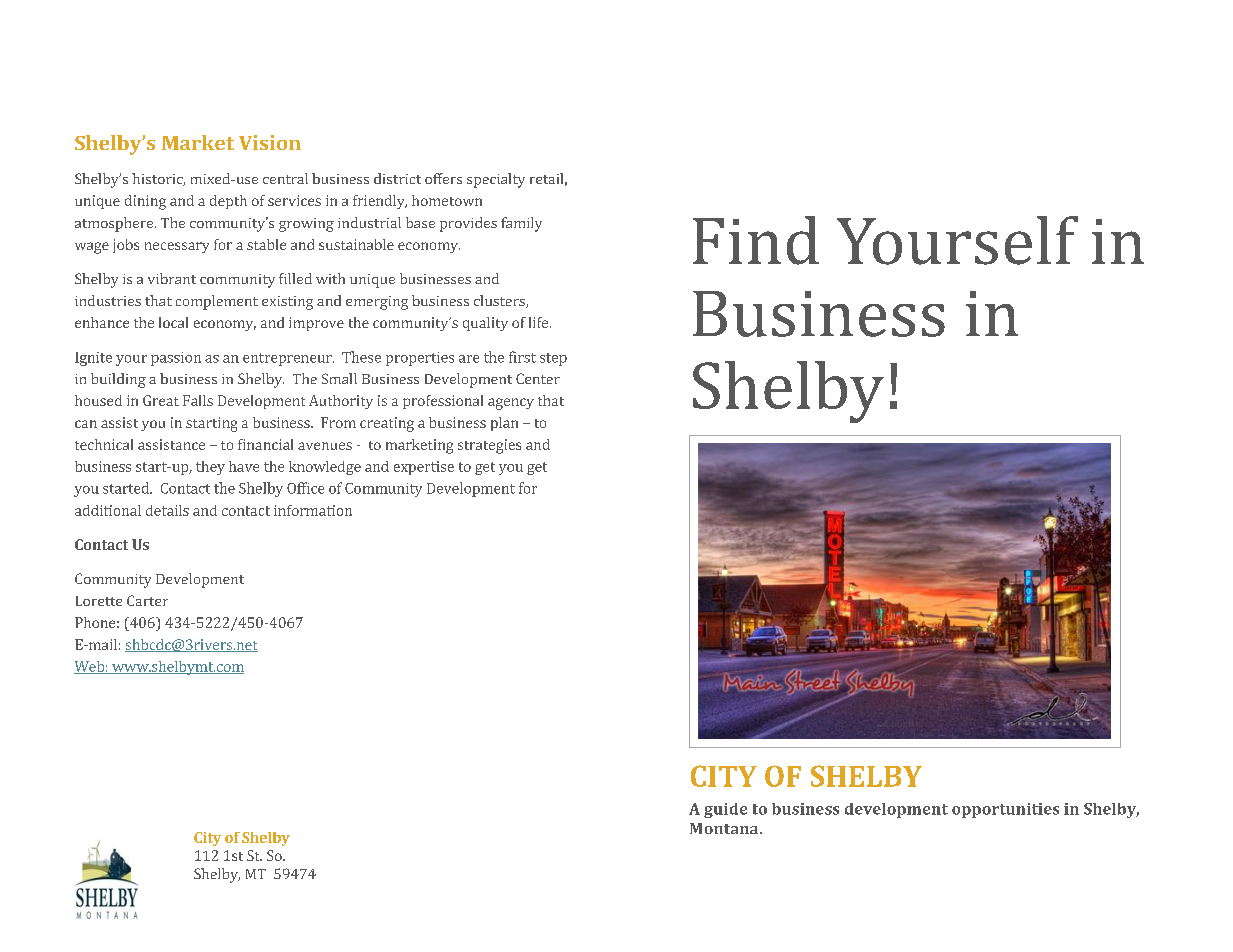  I want to click on specialty, so click(496, 180).
